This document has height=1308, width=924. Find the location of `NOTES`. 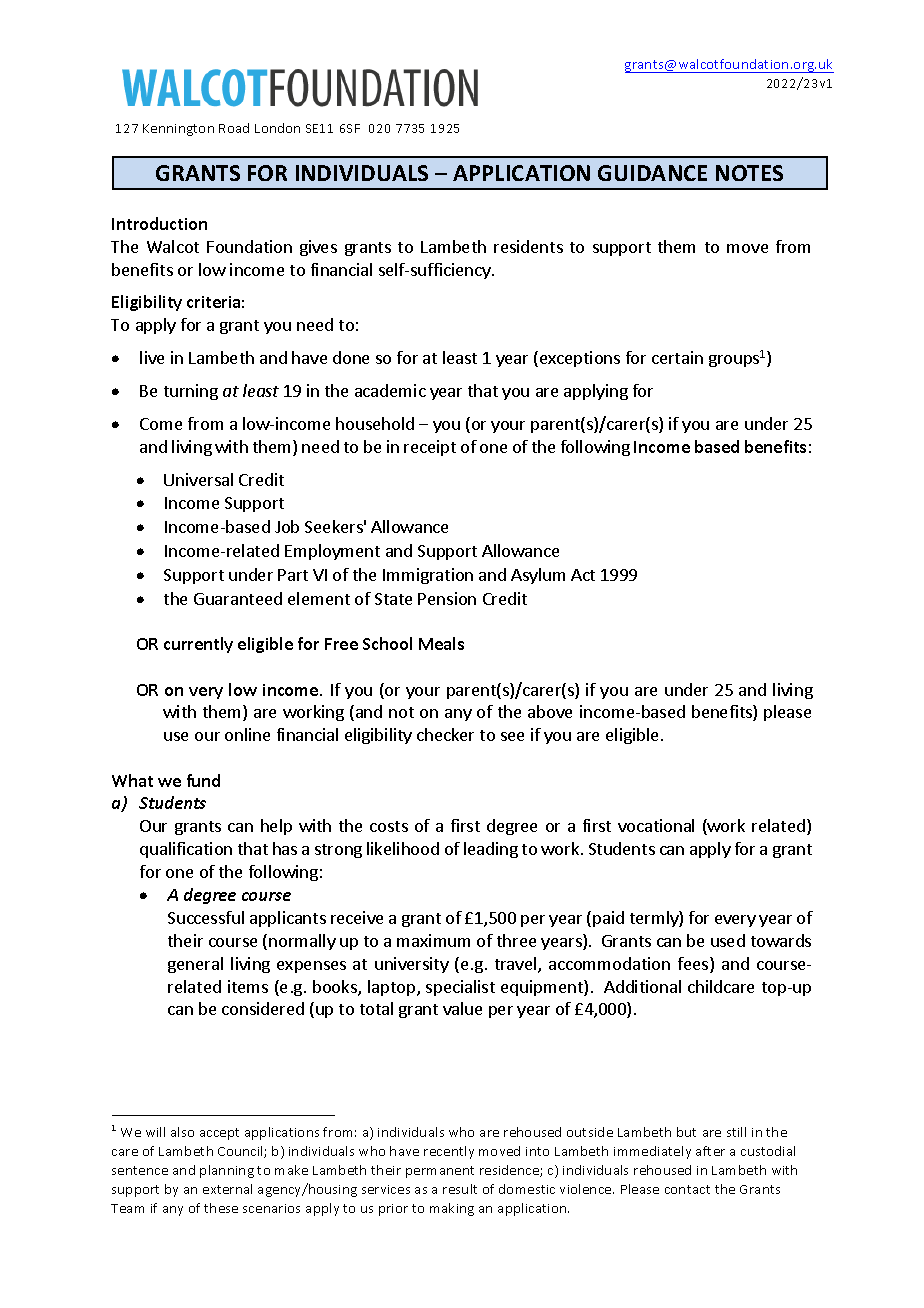

NOTES is located at coordinates (749, 173).
